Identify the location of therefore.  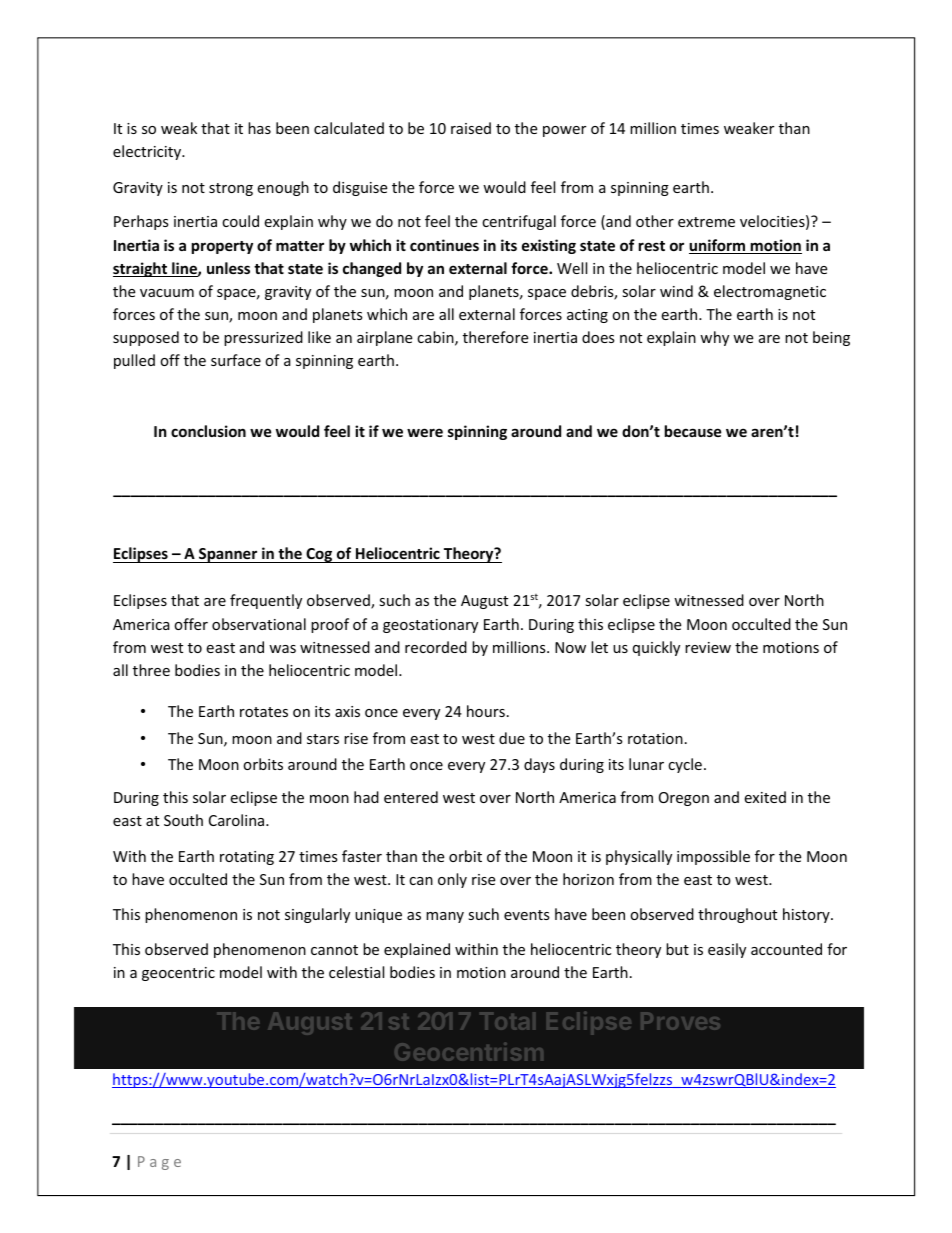
(495, 337).
